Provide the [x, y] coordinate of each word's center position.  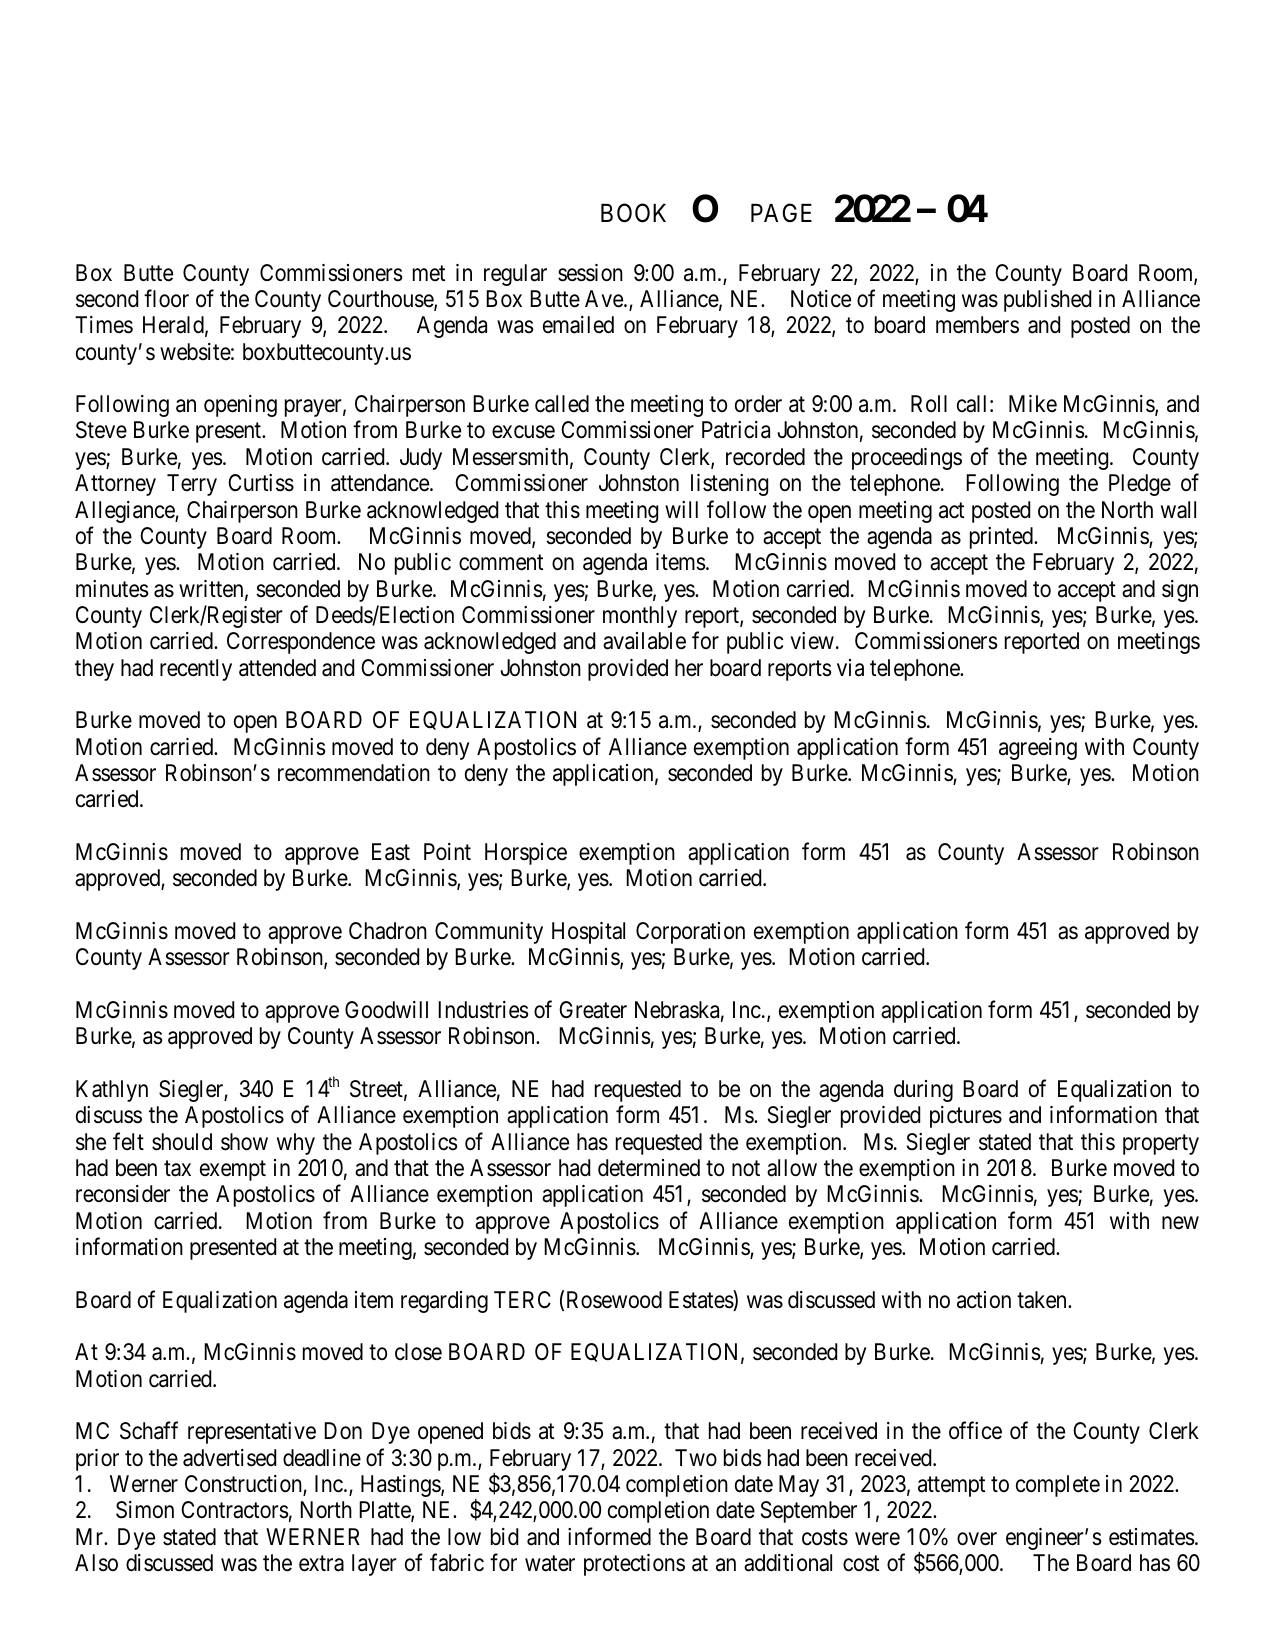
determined [649, 1168]
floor [166, 298]
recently [196, 670]
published [1047, 301]
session [590, 273]
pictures [966, 1117]
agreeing [1038, 749]
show [244, 1142]
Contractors [235, 1510]
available [644, 641]
